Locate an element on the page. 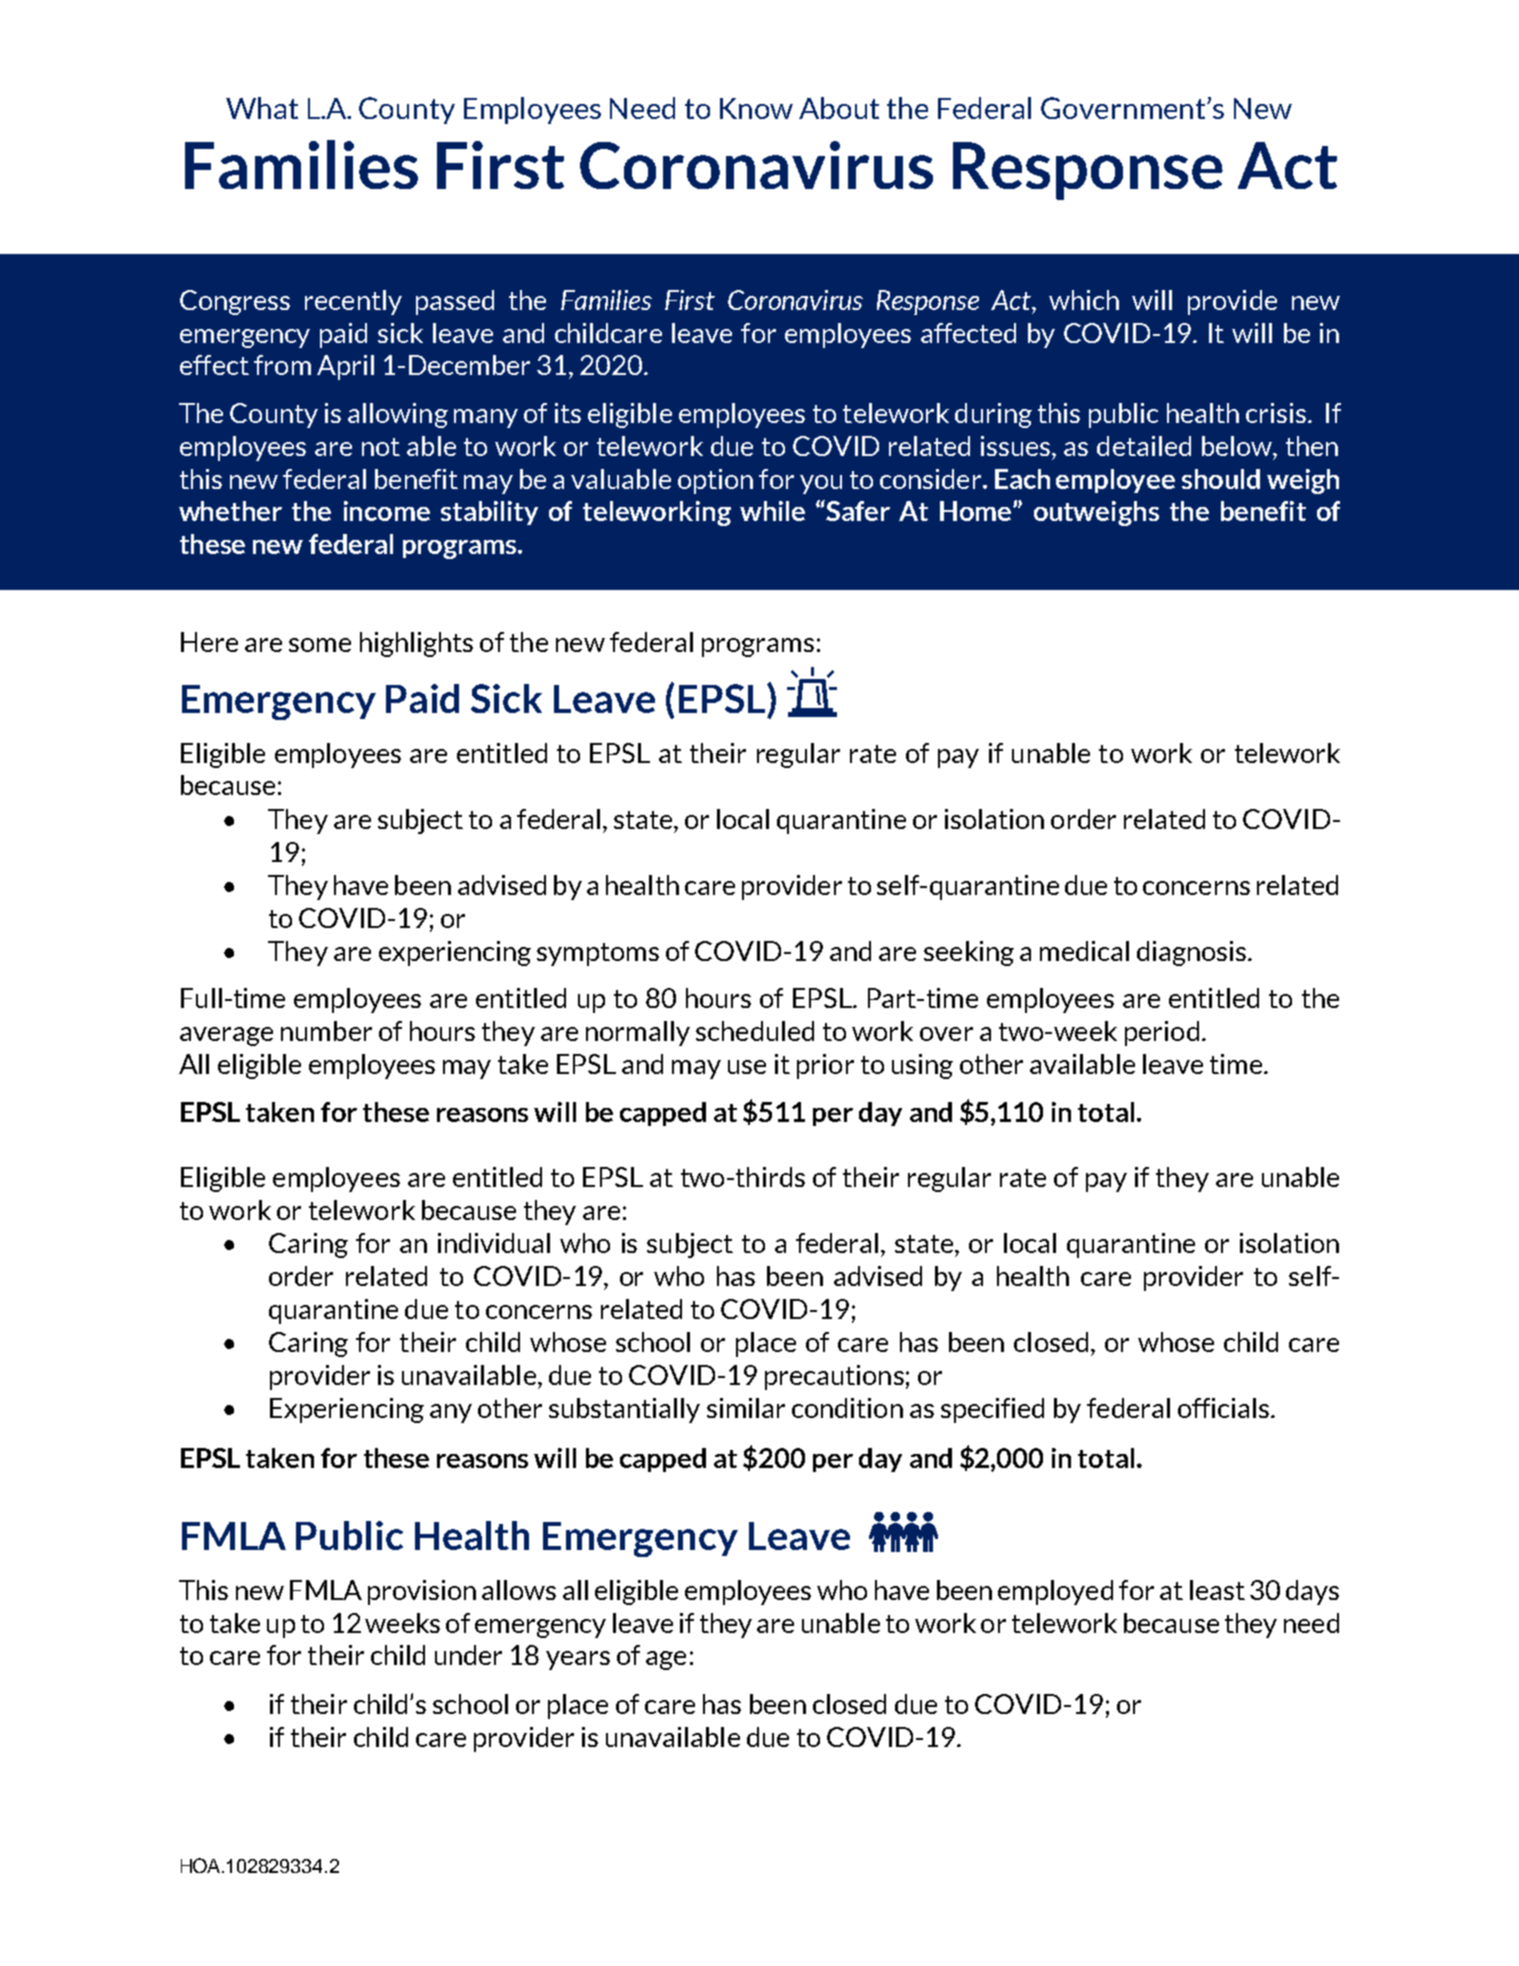 This document has width=1519, height=1966. precautions is located at coordinates (834, 1377).
